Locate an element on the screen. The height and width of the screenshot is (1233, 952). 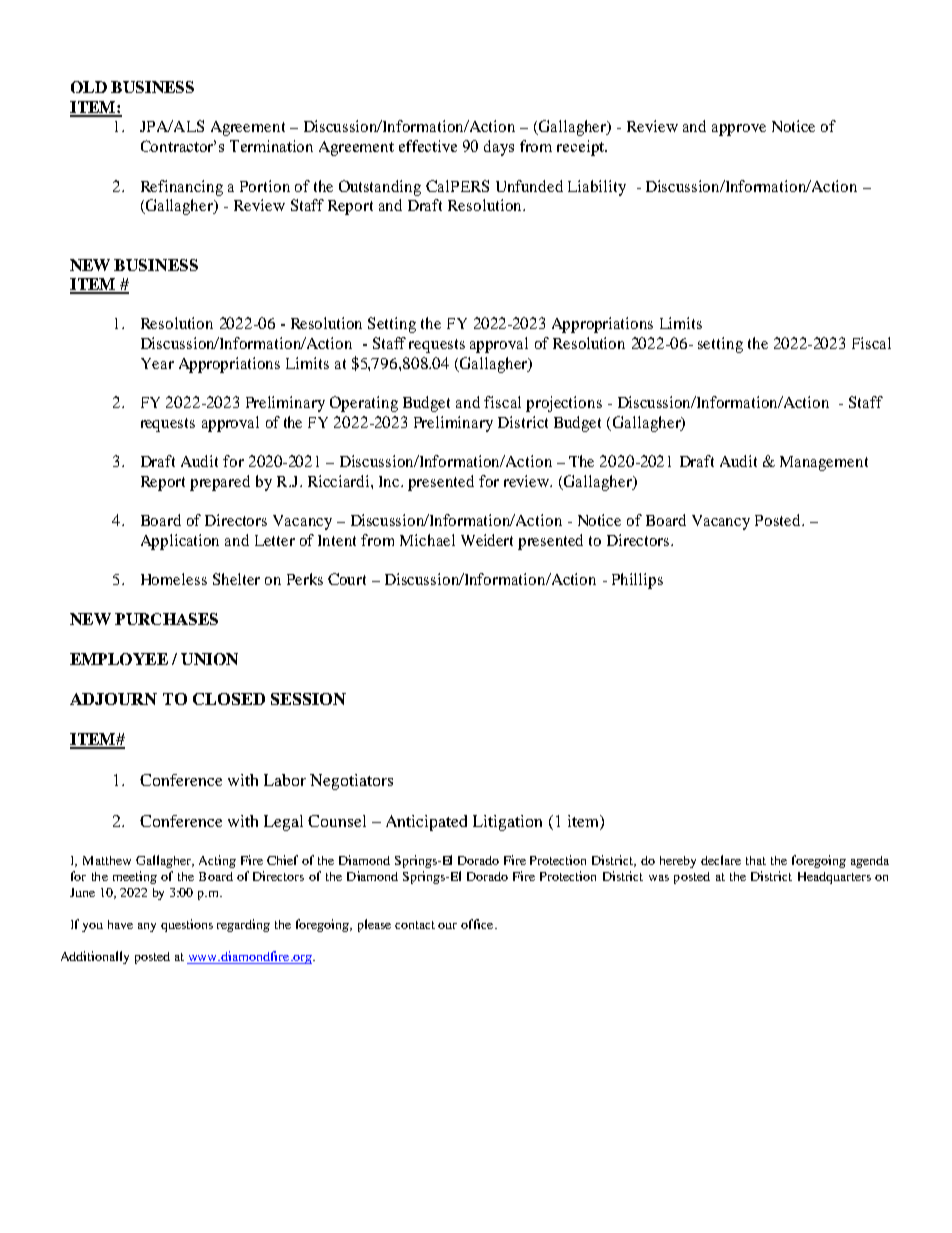
Application is located at coordinates (180, 542).
